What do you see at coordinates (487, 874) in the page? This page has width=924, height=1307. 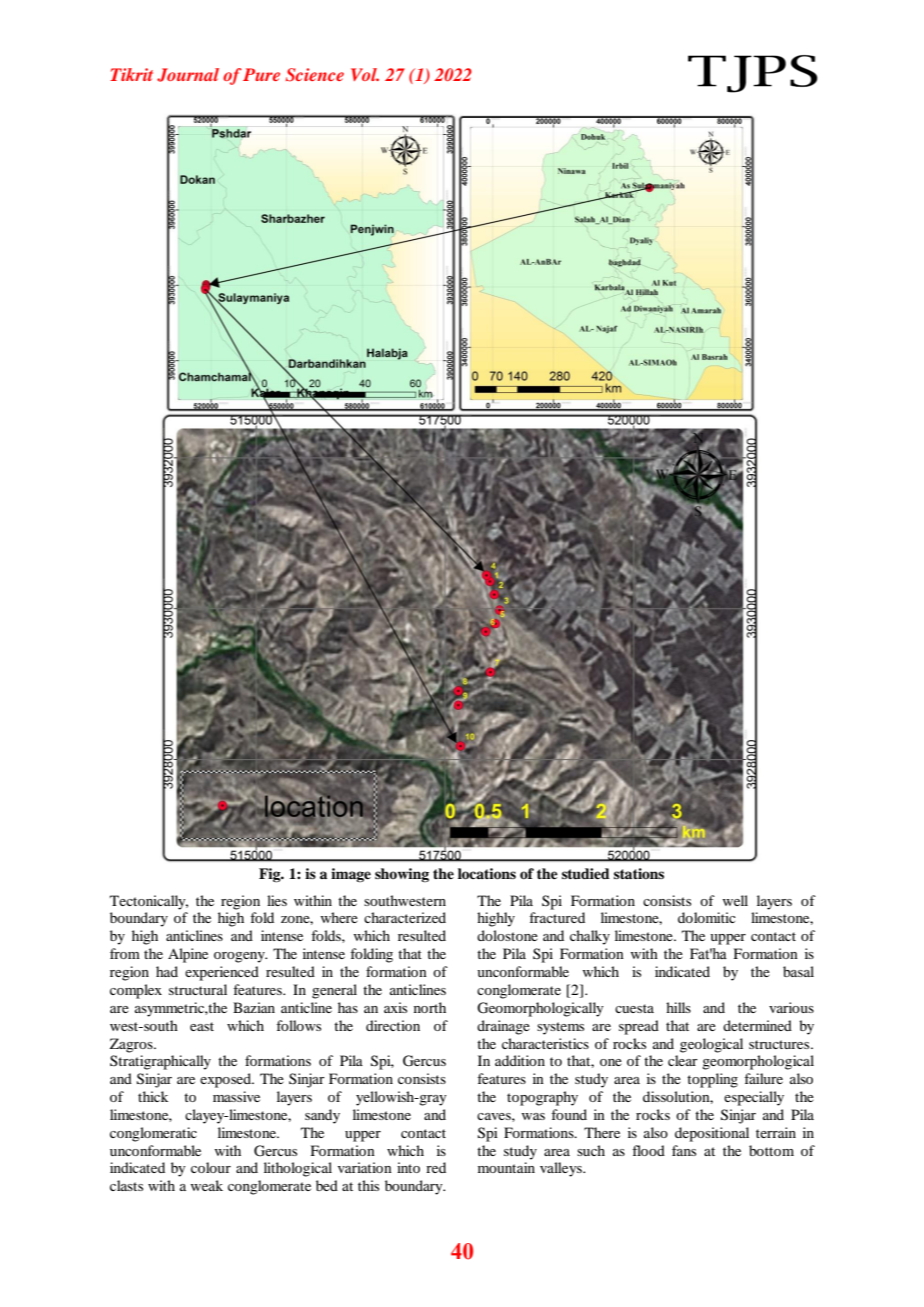 I see `locations` at bounding box center [487, 874].
